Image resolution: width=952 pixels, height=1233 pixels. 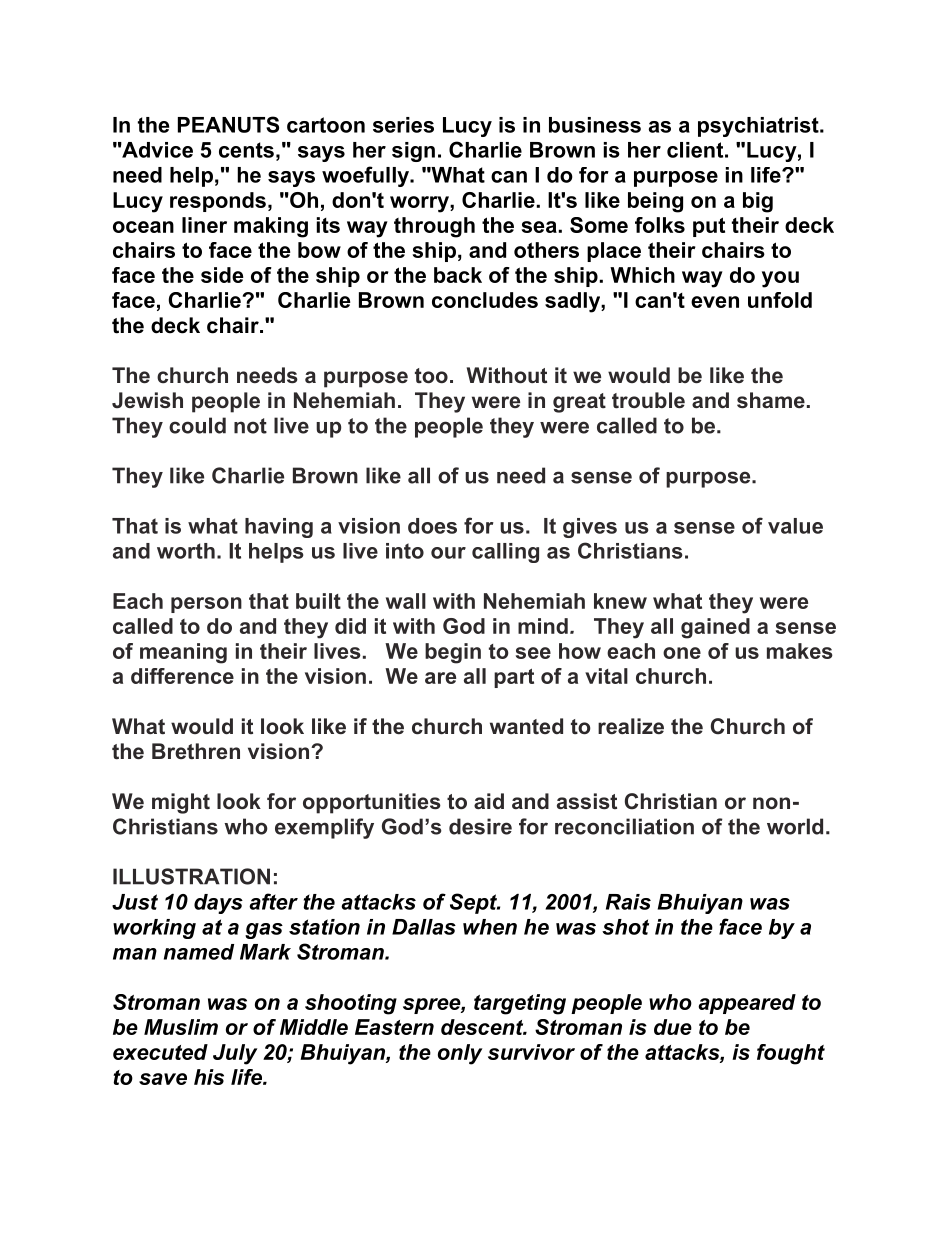 I want to click on gained, so click(x=715, y=628).
